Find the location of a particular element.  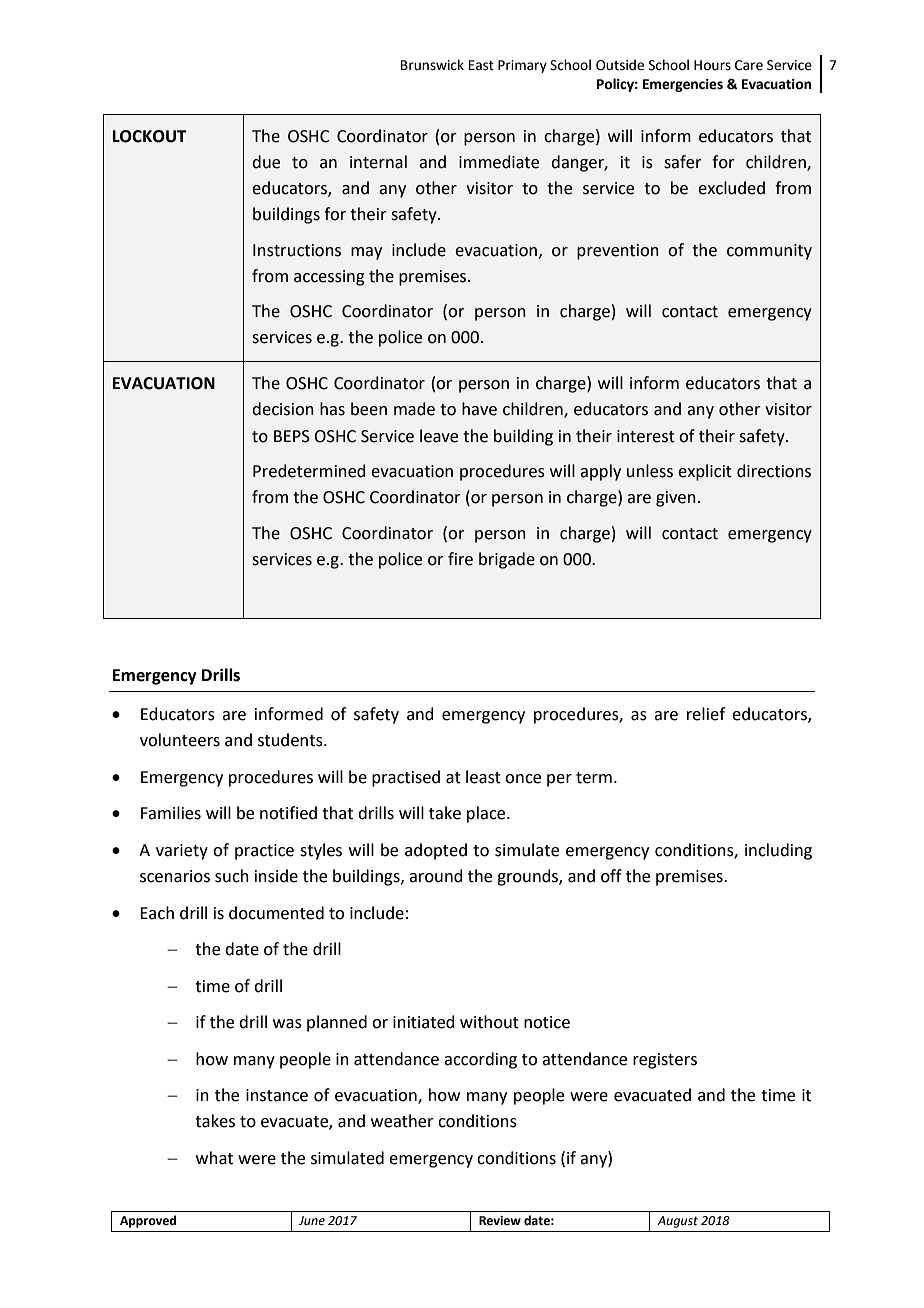

decision is located at coordinates (283, 409).
